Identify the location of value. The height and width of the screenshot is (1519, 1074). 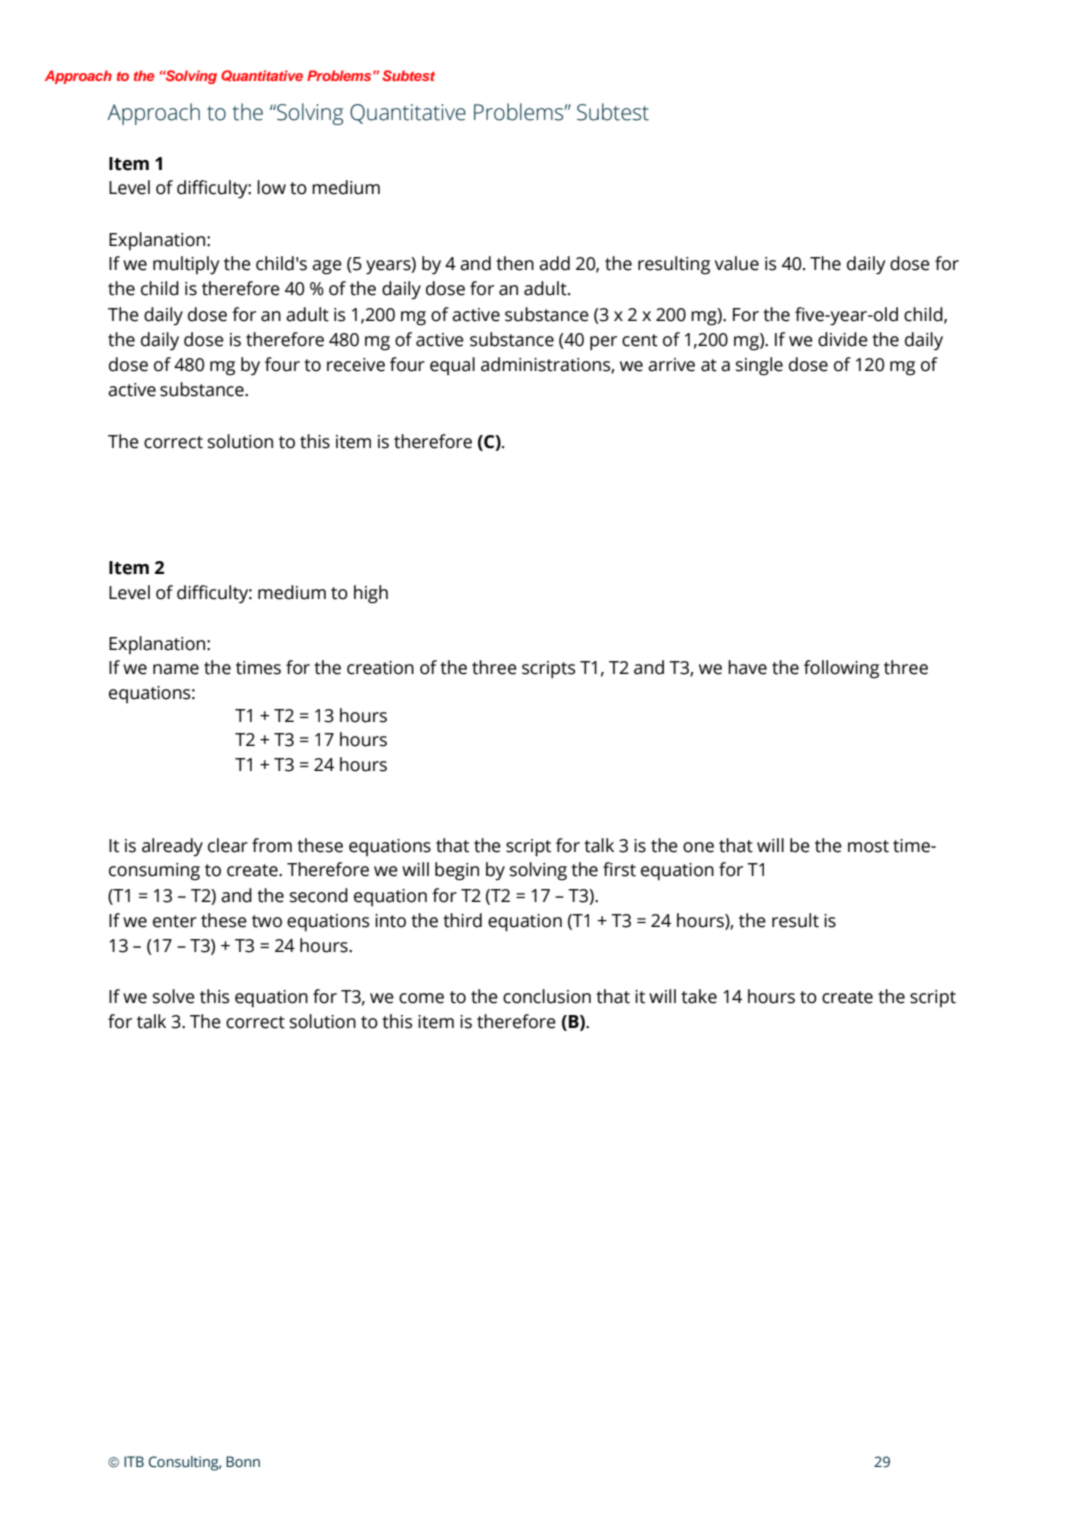
(737, 263).
